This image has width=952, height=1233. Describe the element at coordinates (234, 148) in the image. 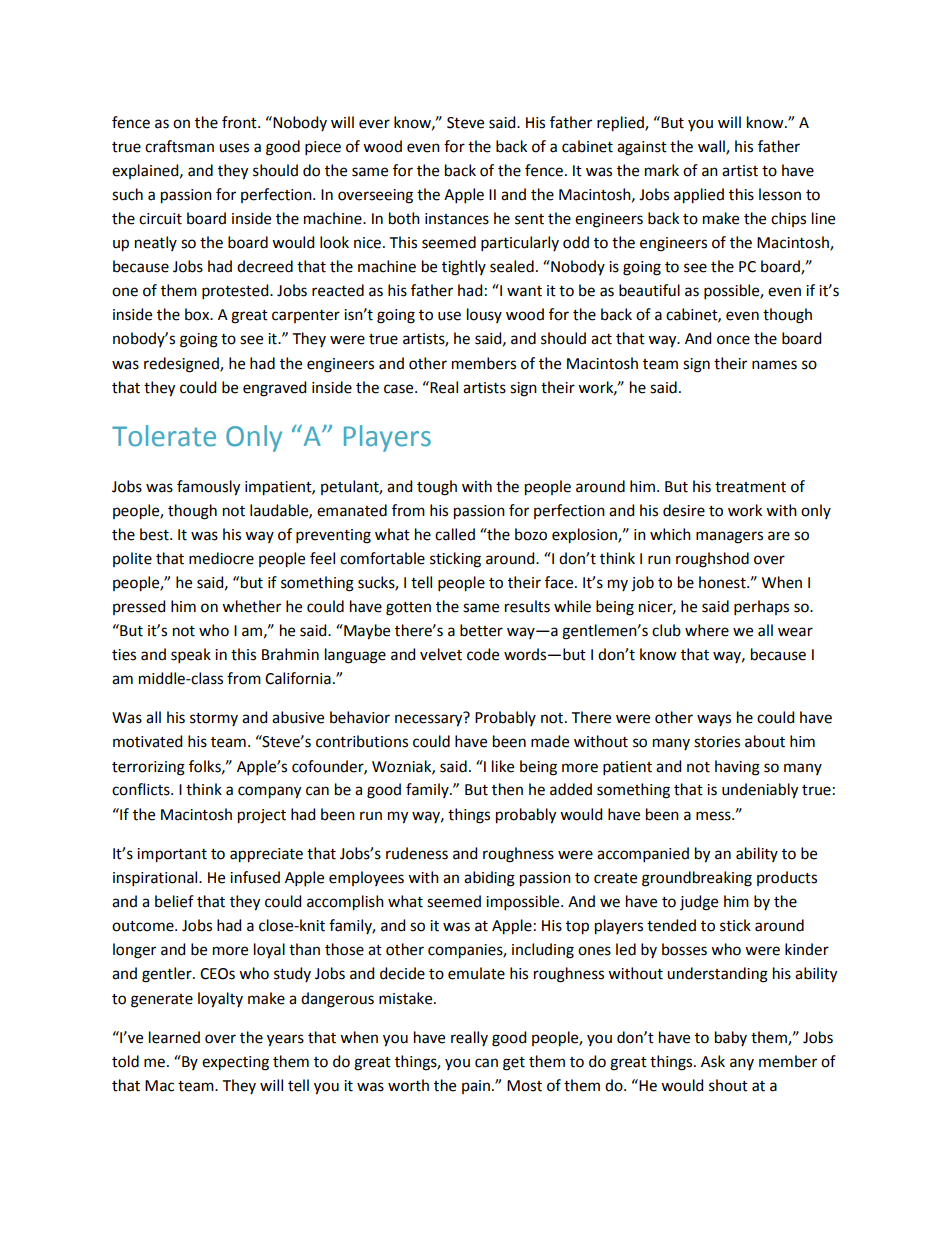

I see `uses` at that location.
